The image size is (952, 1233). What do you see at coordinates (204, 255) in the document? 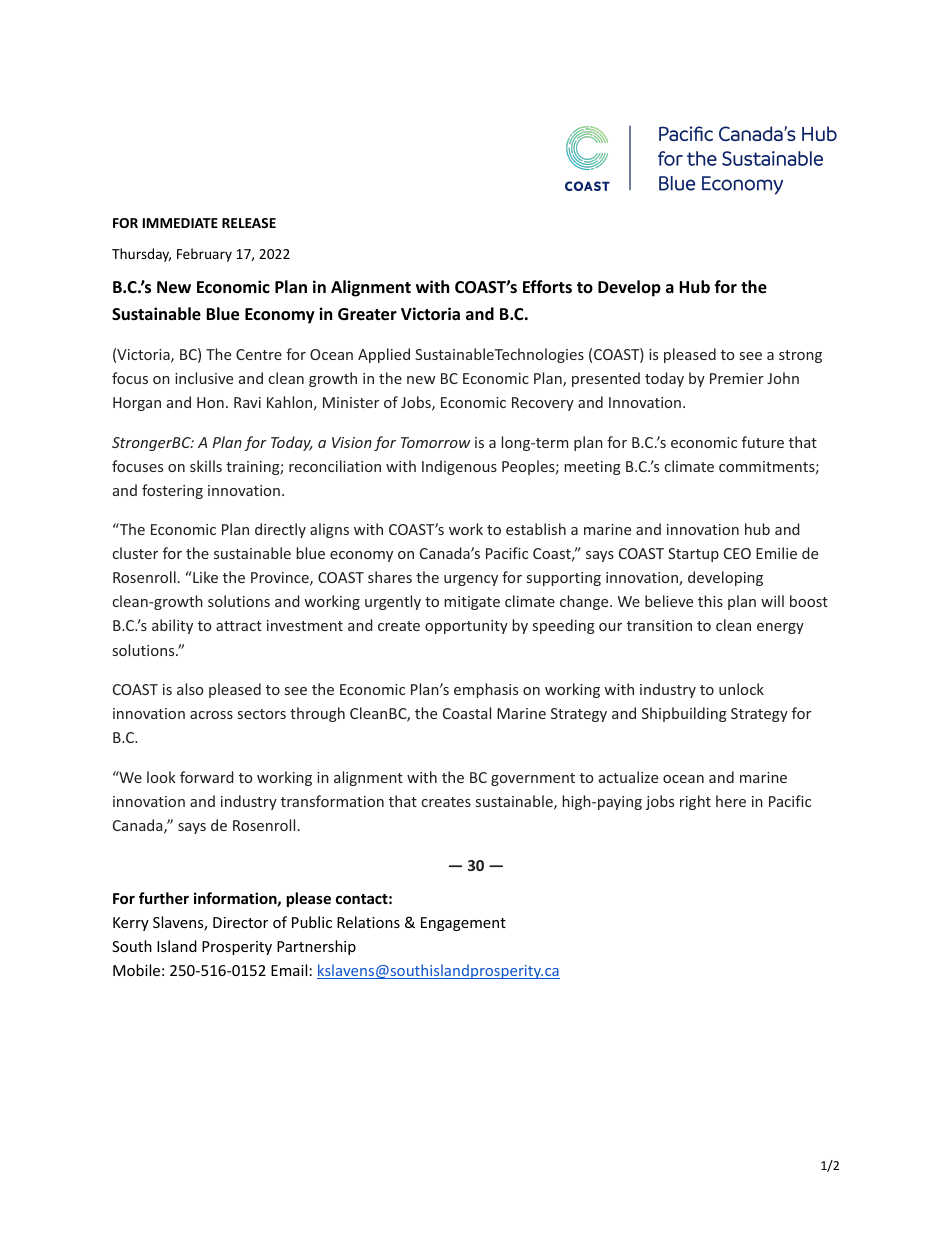
I see `February` at bounding box center [204, 255].
